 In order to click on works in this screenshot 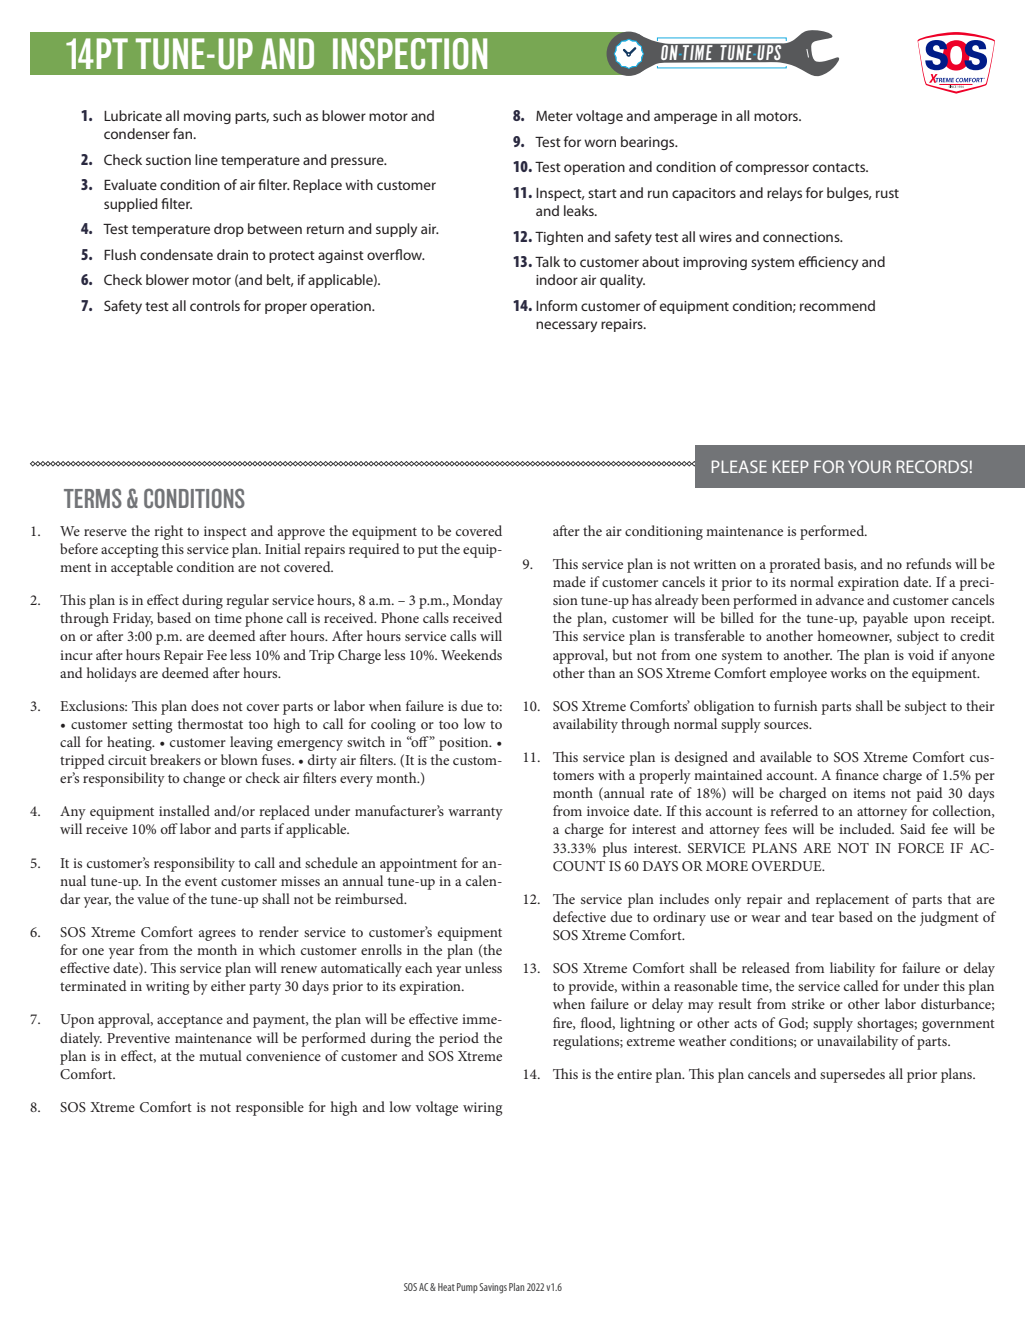, I will do `click(848, 672)`.
